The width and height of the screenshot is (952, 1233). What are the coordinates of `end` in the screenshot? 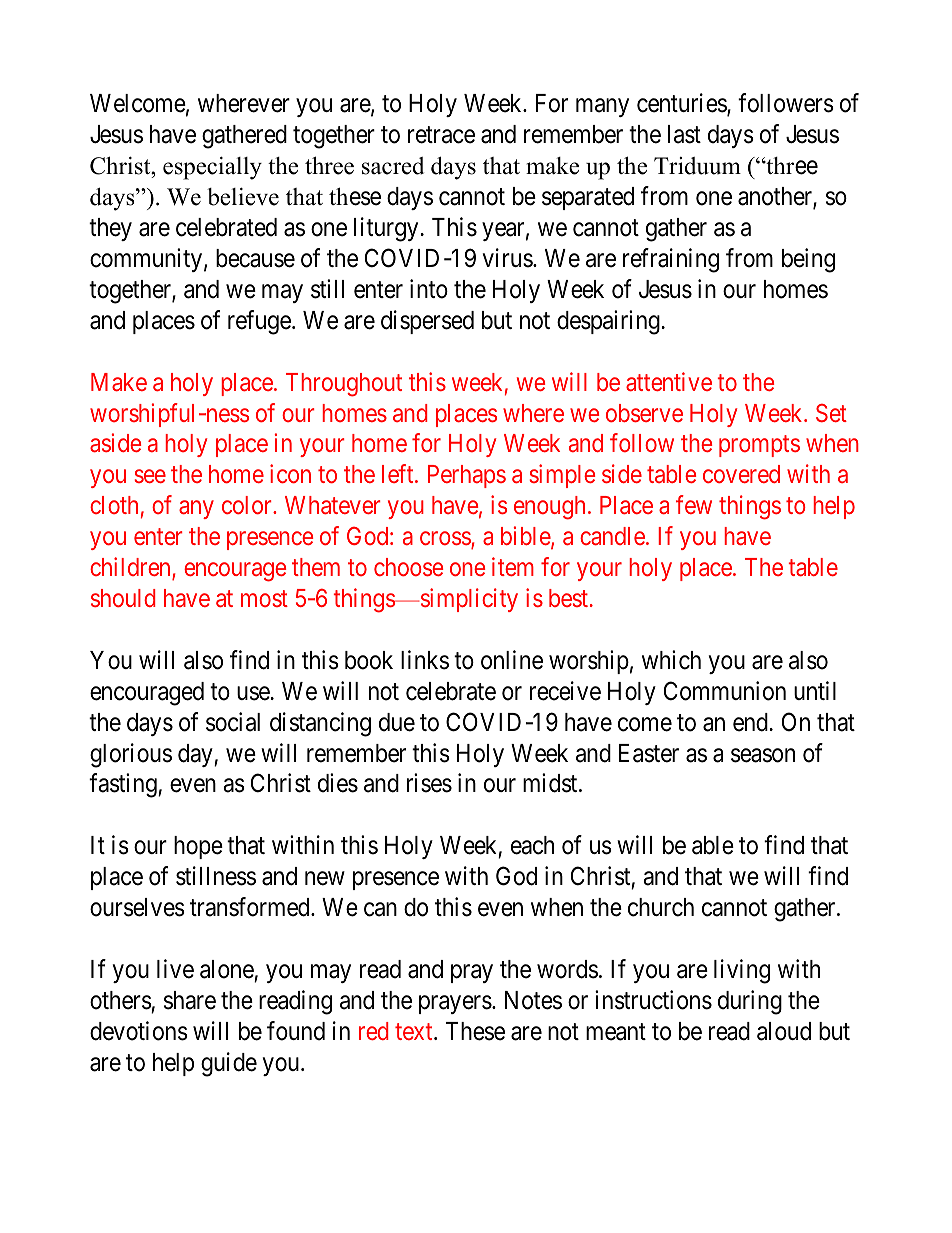 It's located at (750, 722).
